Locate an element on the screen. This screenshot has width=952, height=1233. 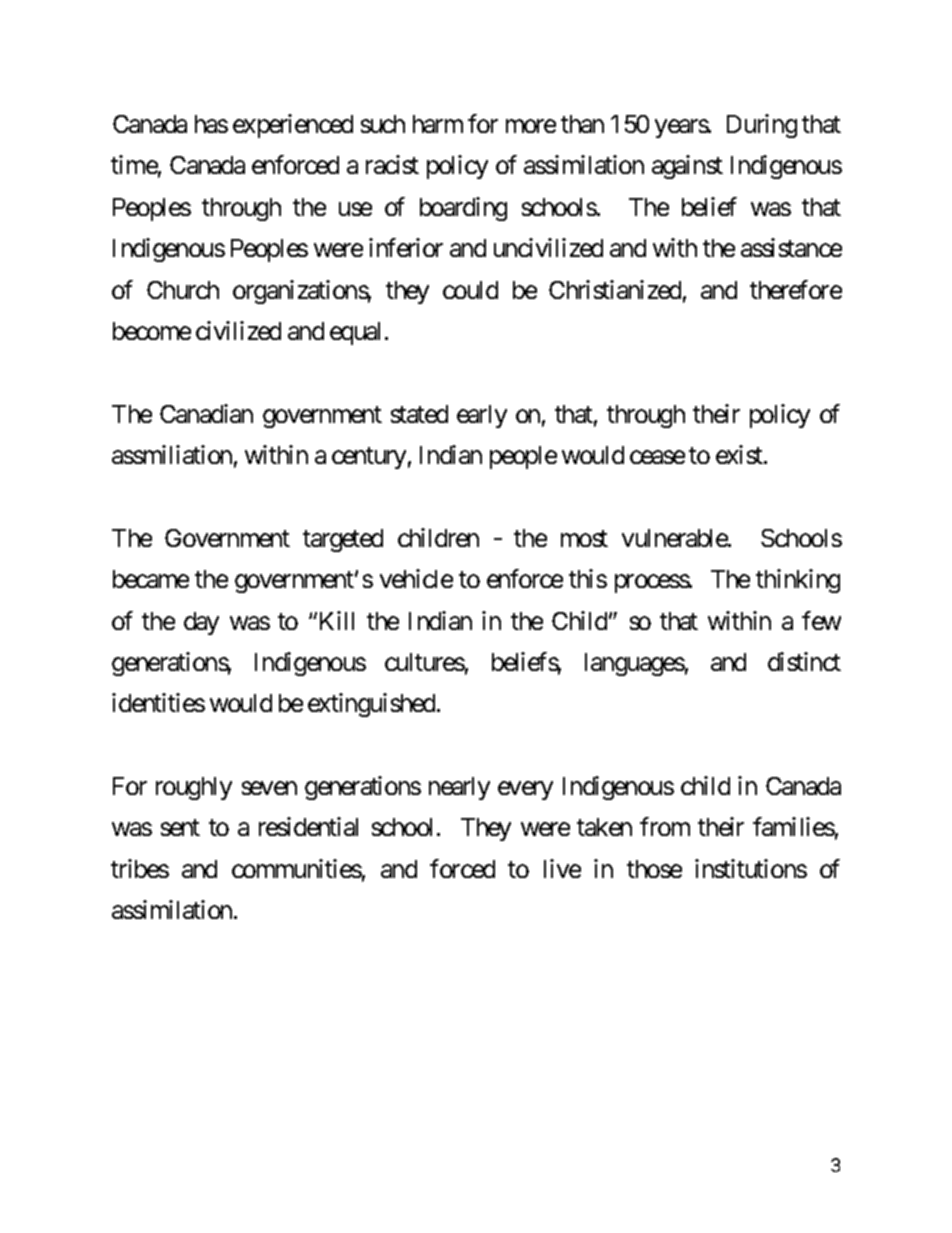
more is located at coordinates (531, 126).
